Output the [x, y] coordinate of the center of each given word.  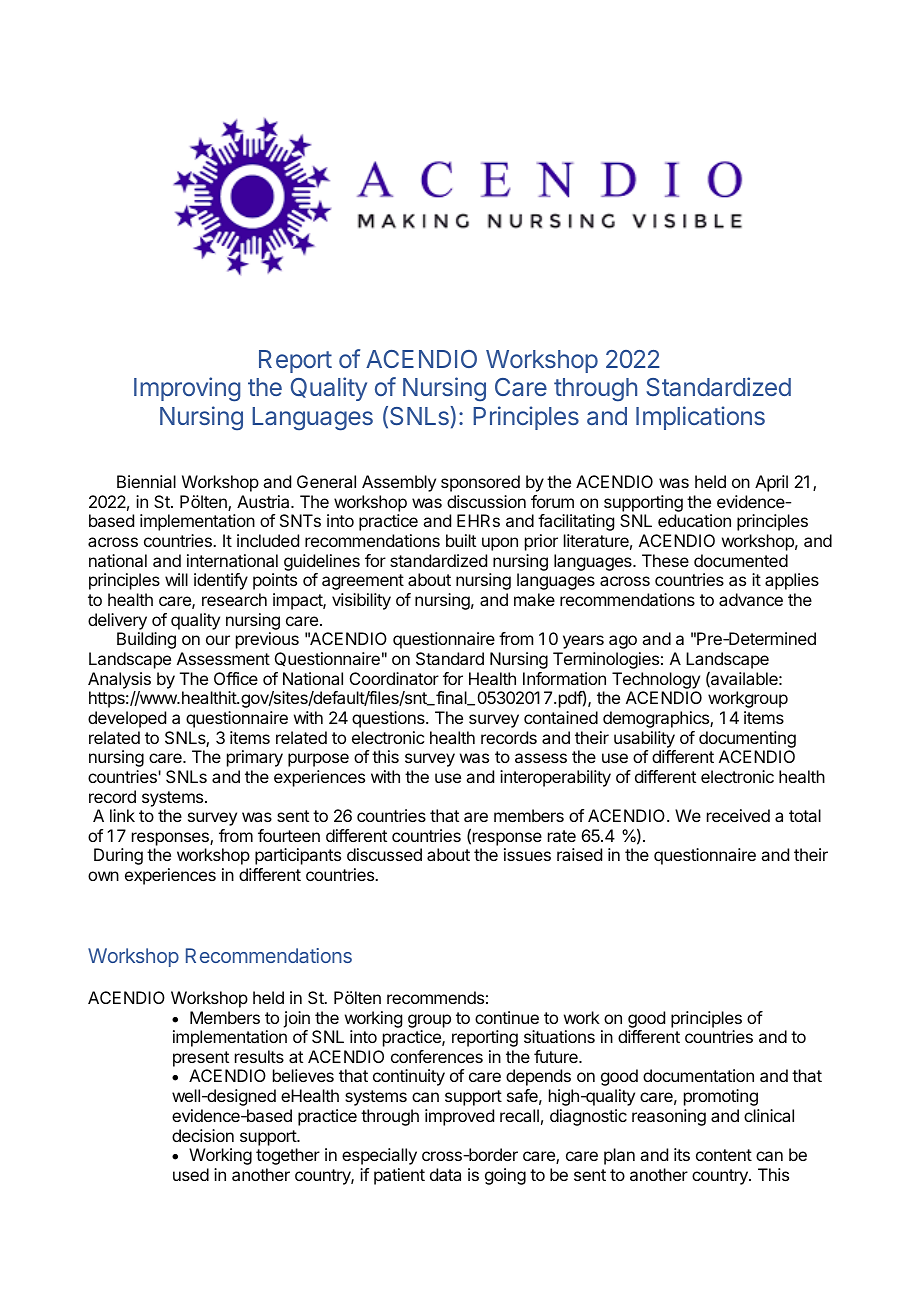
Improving [187, 389]
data [445, 1174]
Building [146, 640]
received [738, 815]
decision [203, 1135]
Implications [700, 418]
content [724, 1155]
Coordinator [394, 678]
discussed [384, 854]
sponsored [480, 483]
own [103, 876]
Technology [656, 680]
